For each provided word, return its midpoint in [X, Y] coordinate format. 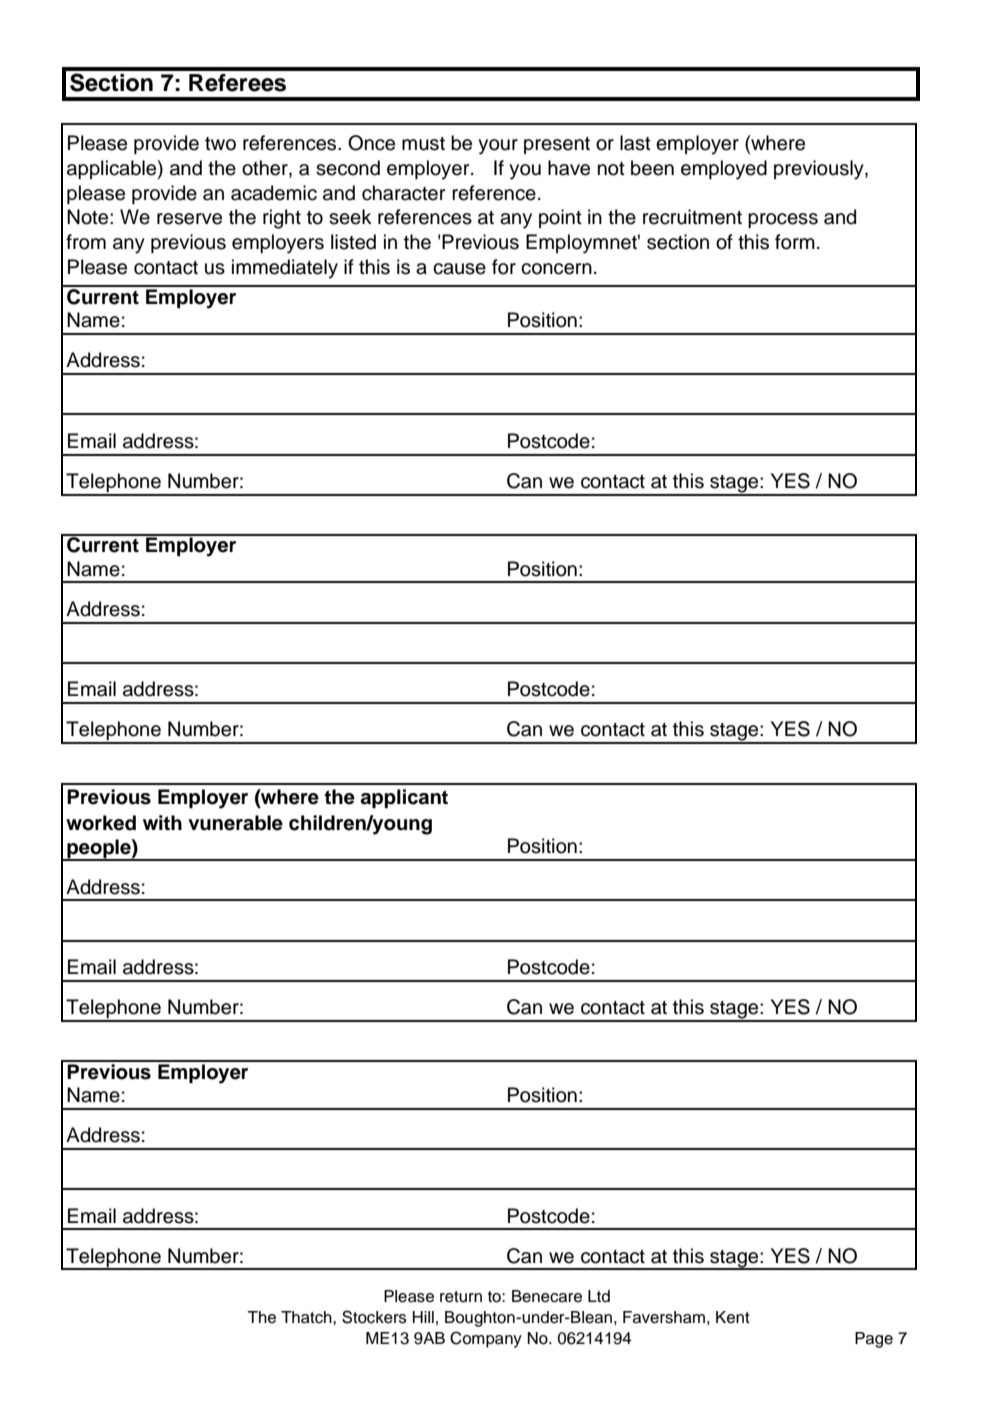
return [461, 1297]
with [162, 822]
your [498, 147]
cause [459, 269]
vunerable [235, 823]
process [783, 220]
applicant [404, 798]
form [795, 242]
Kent [733, 1317]
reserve [189, 219]
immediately [285, 269]
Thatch [307, 1317]
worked [101, 823]
